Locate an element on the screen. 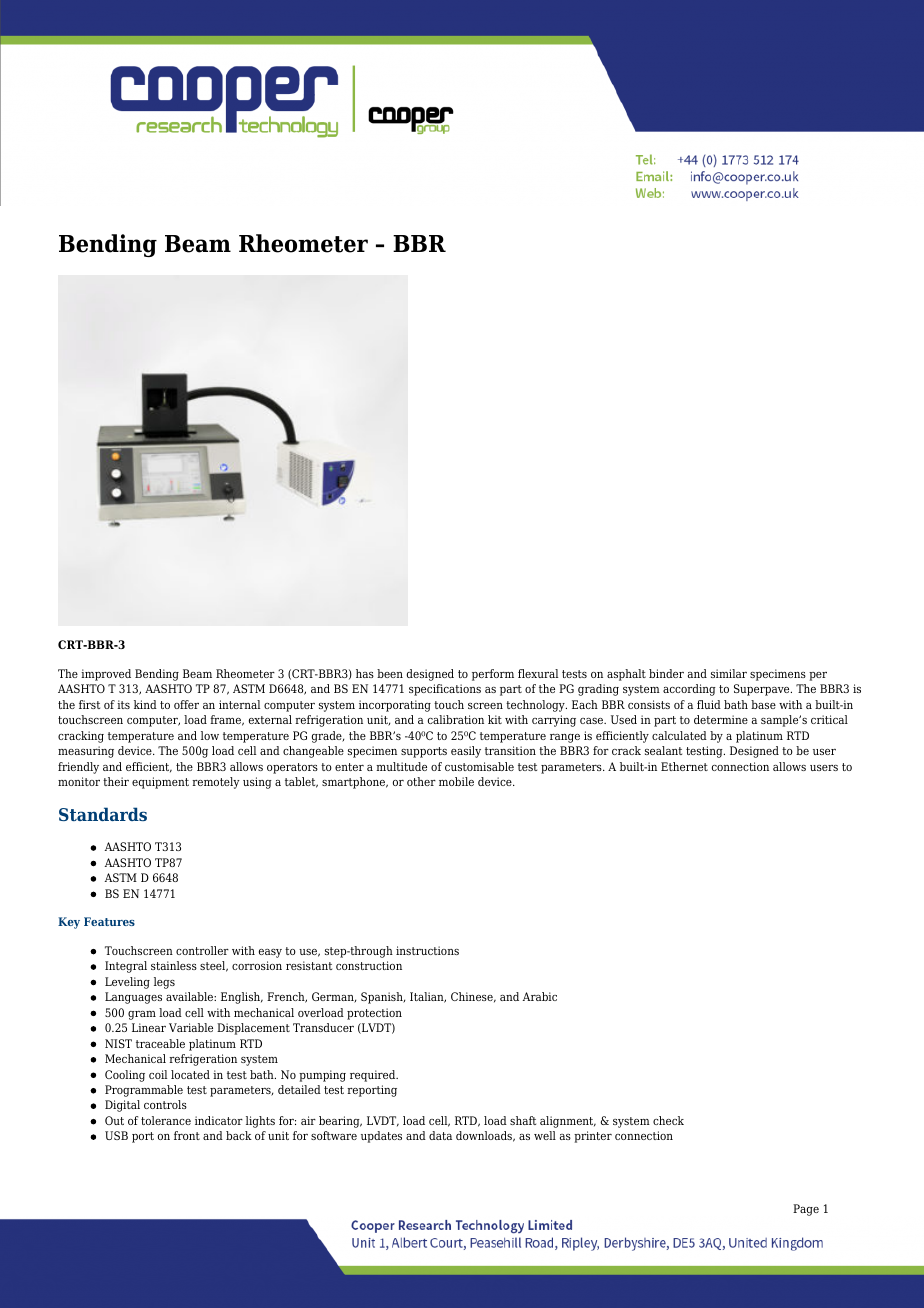 Image resolution: width=924 pixels, height=1308 pixels. Page is located at coordinates (806, 1210).
